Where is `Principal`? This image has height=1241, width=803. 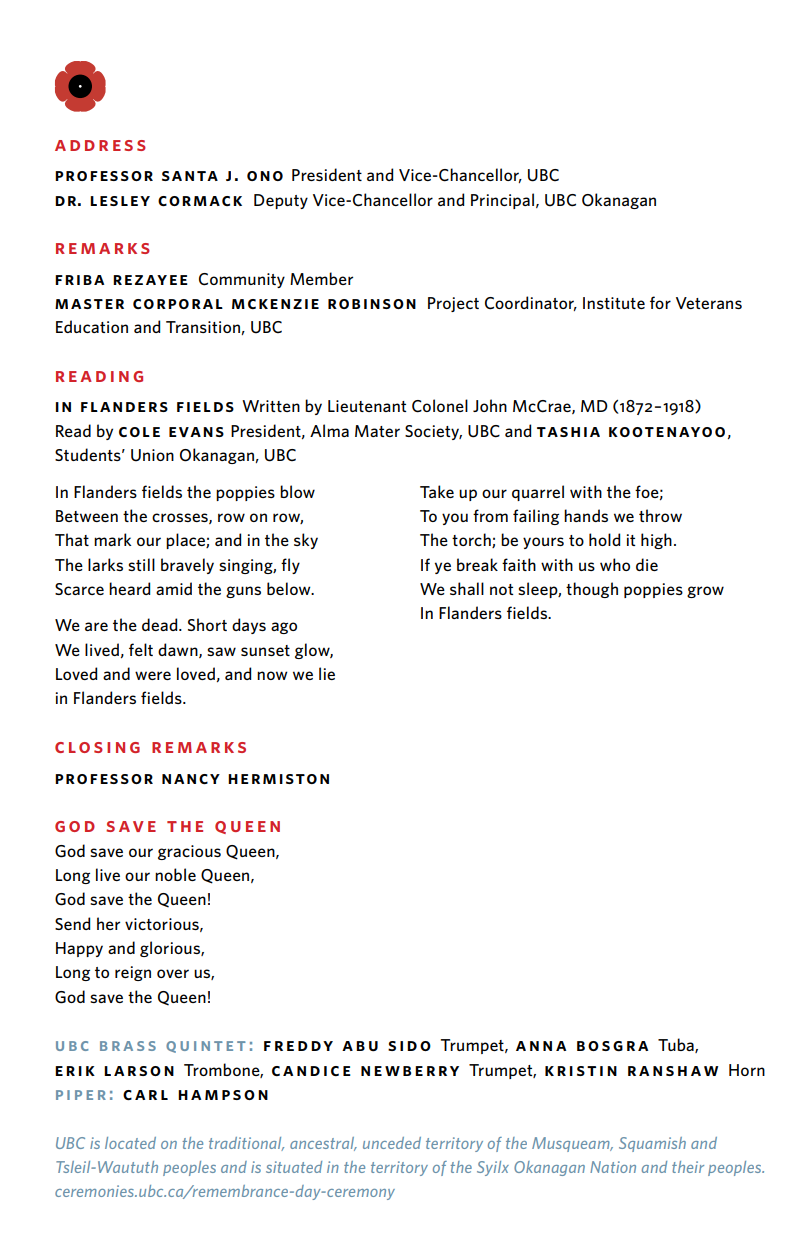 Principal is located at coordinates (502, 201).
